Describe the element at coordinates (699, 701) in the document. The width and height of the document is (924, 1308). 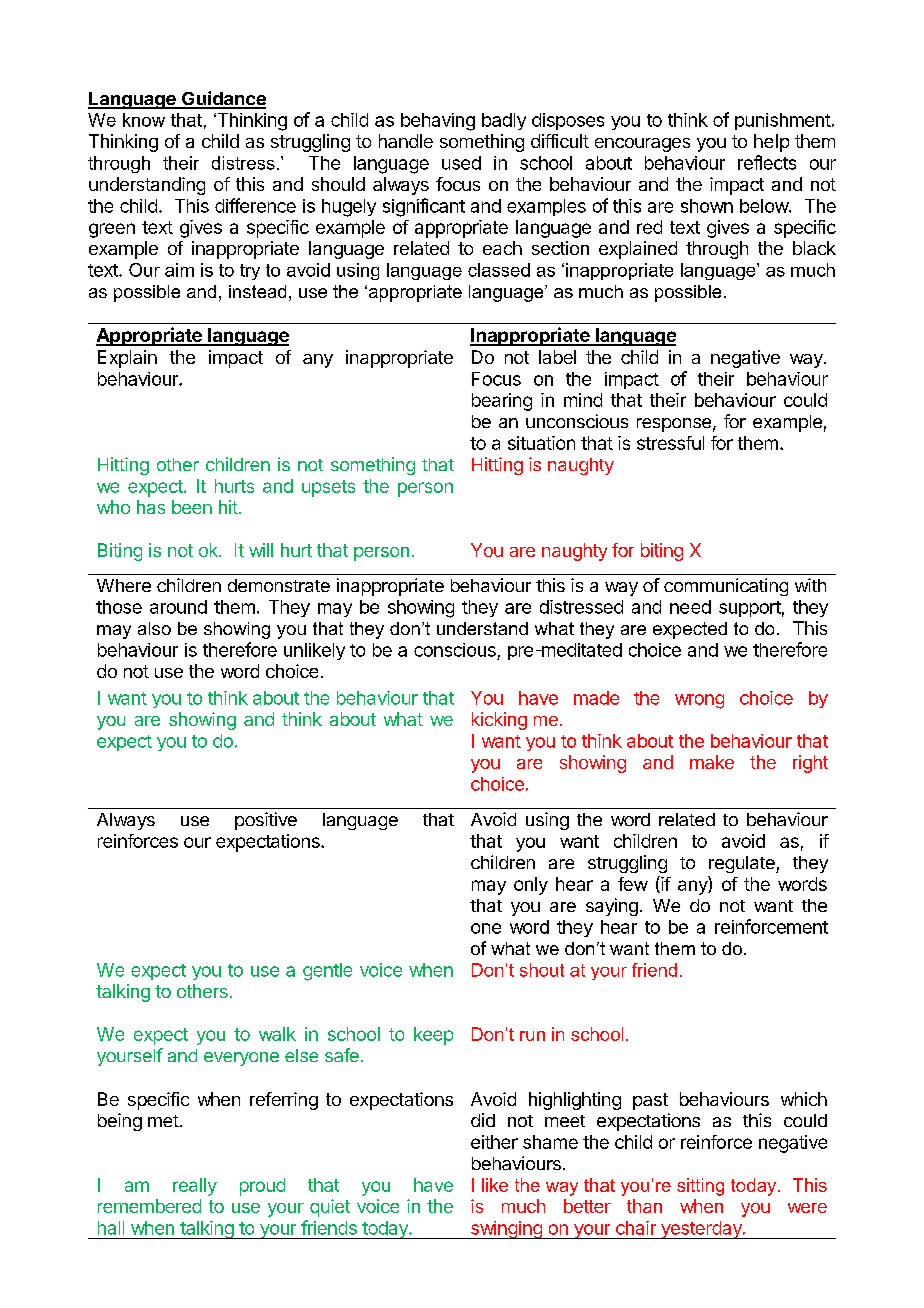
I see `wrong` at that location.
